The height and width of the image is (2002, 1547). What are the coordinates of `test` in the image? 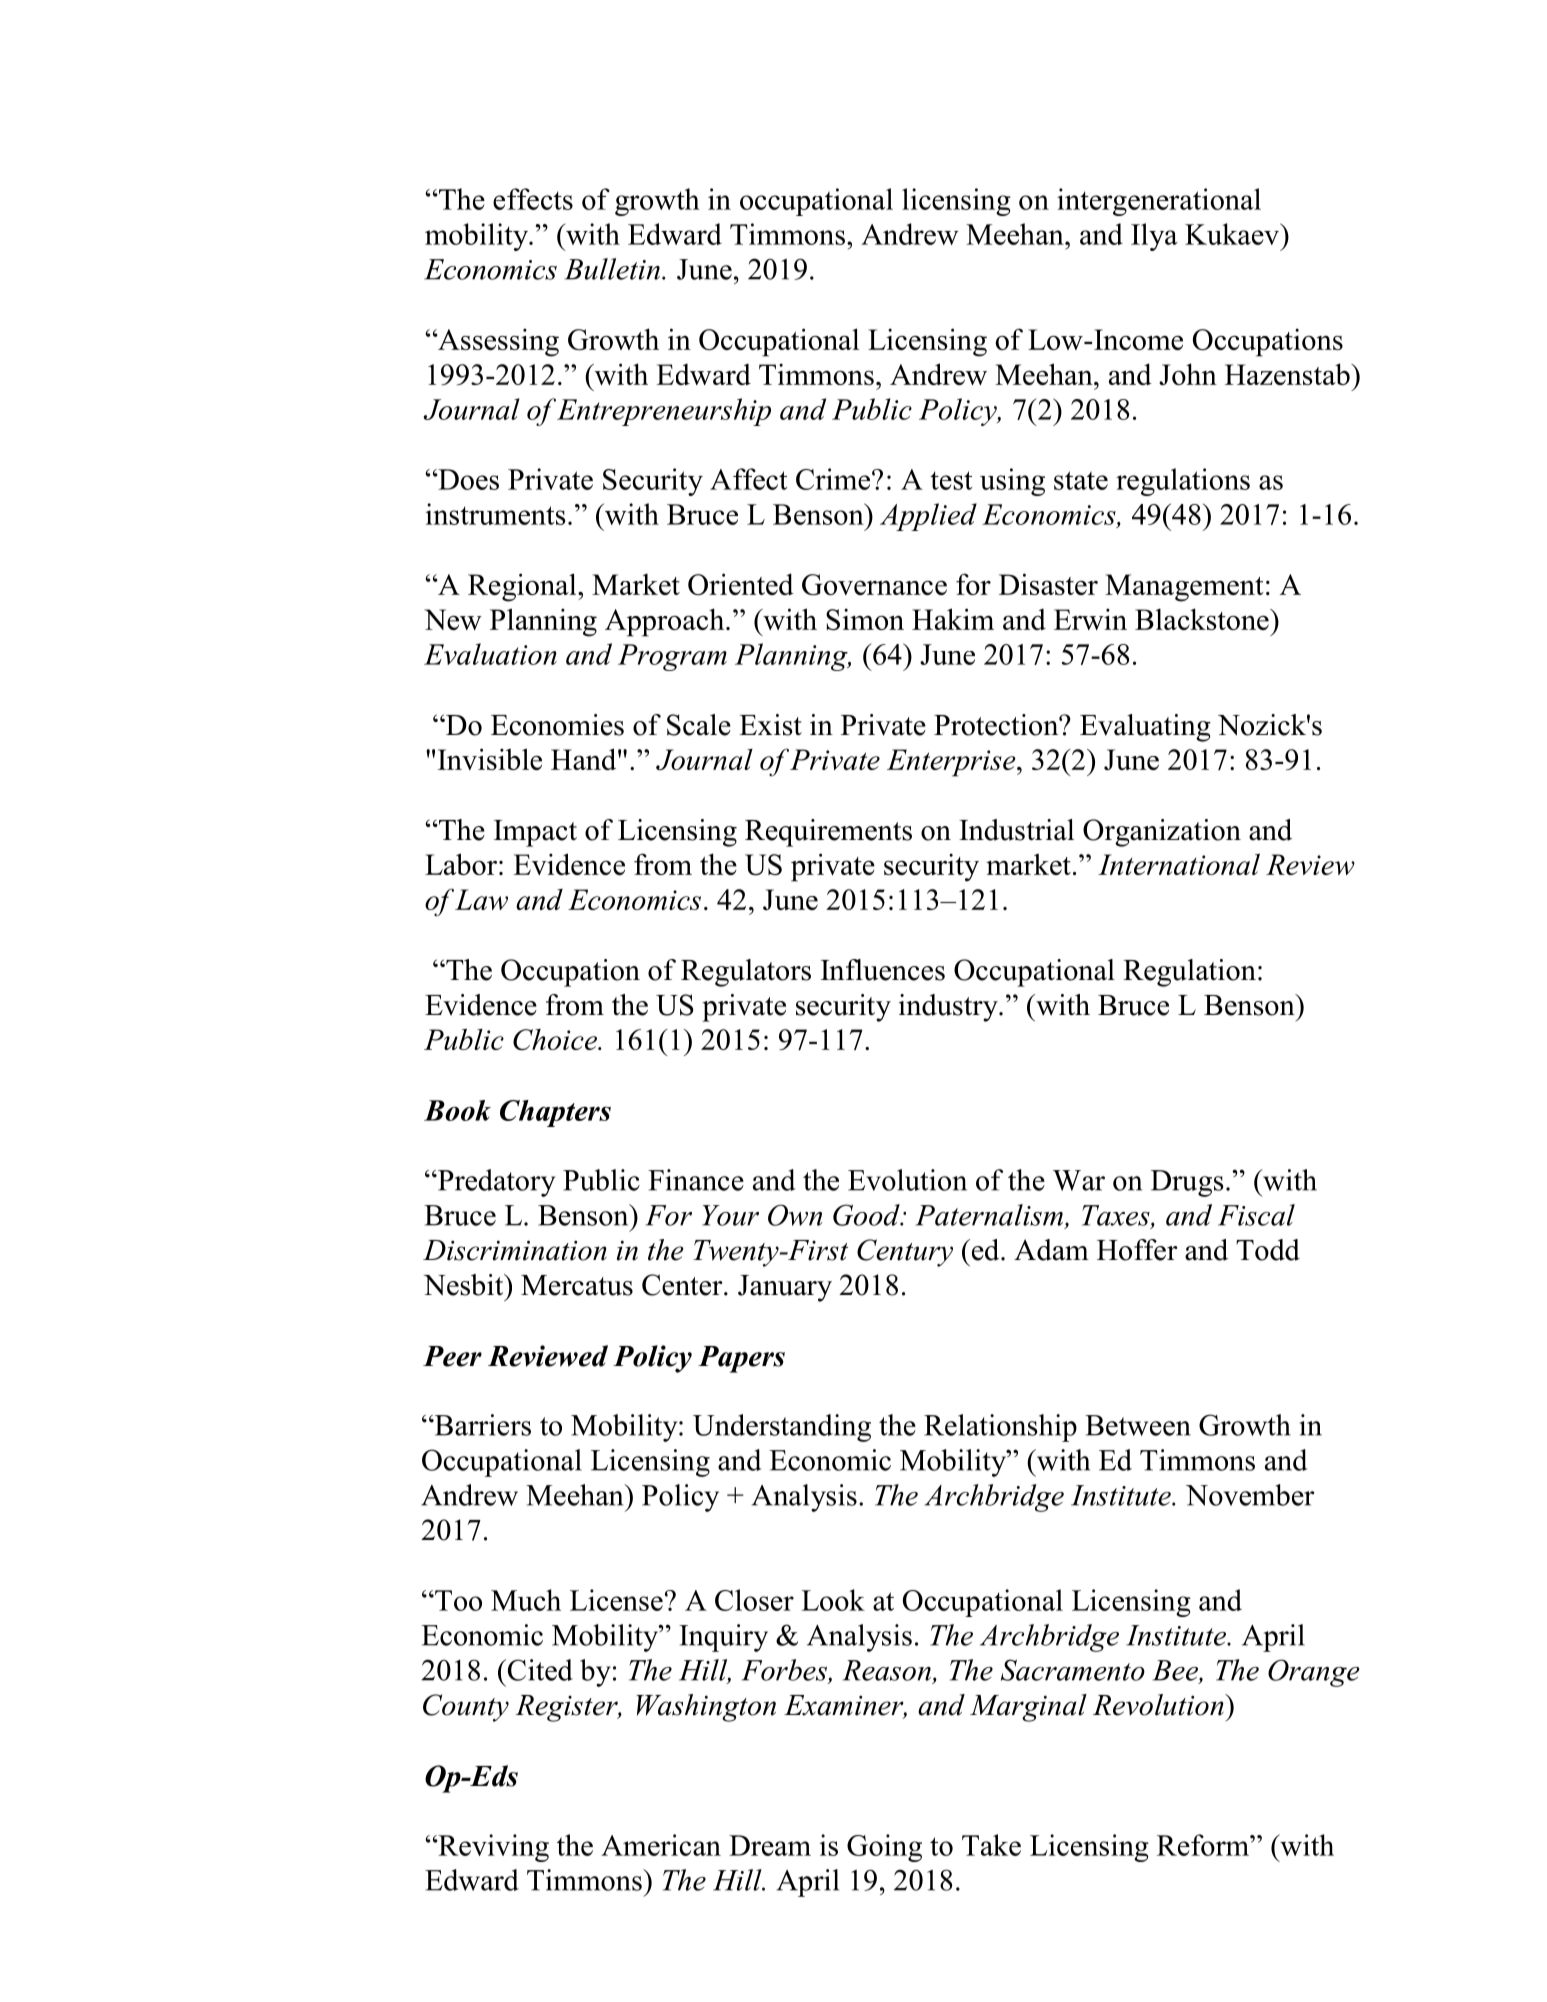 It's located at (951, 480).
